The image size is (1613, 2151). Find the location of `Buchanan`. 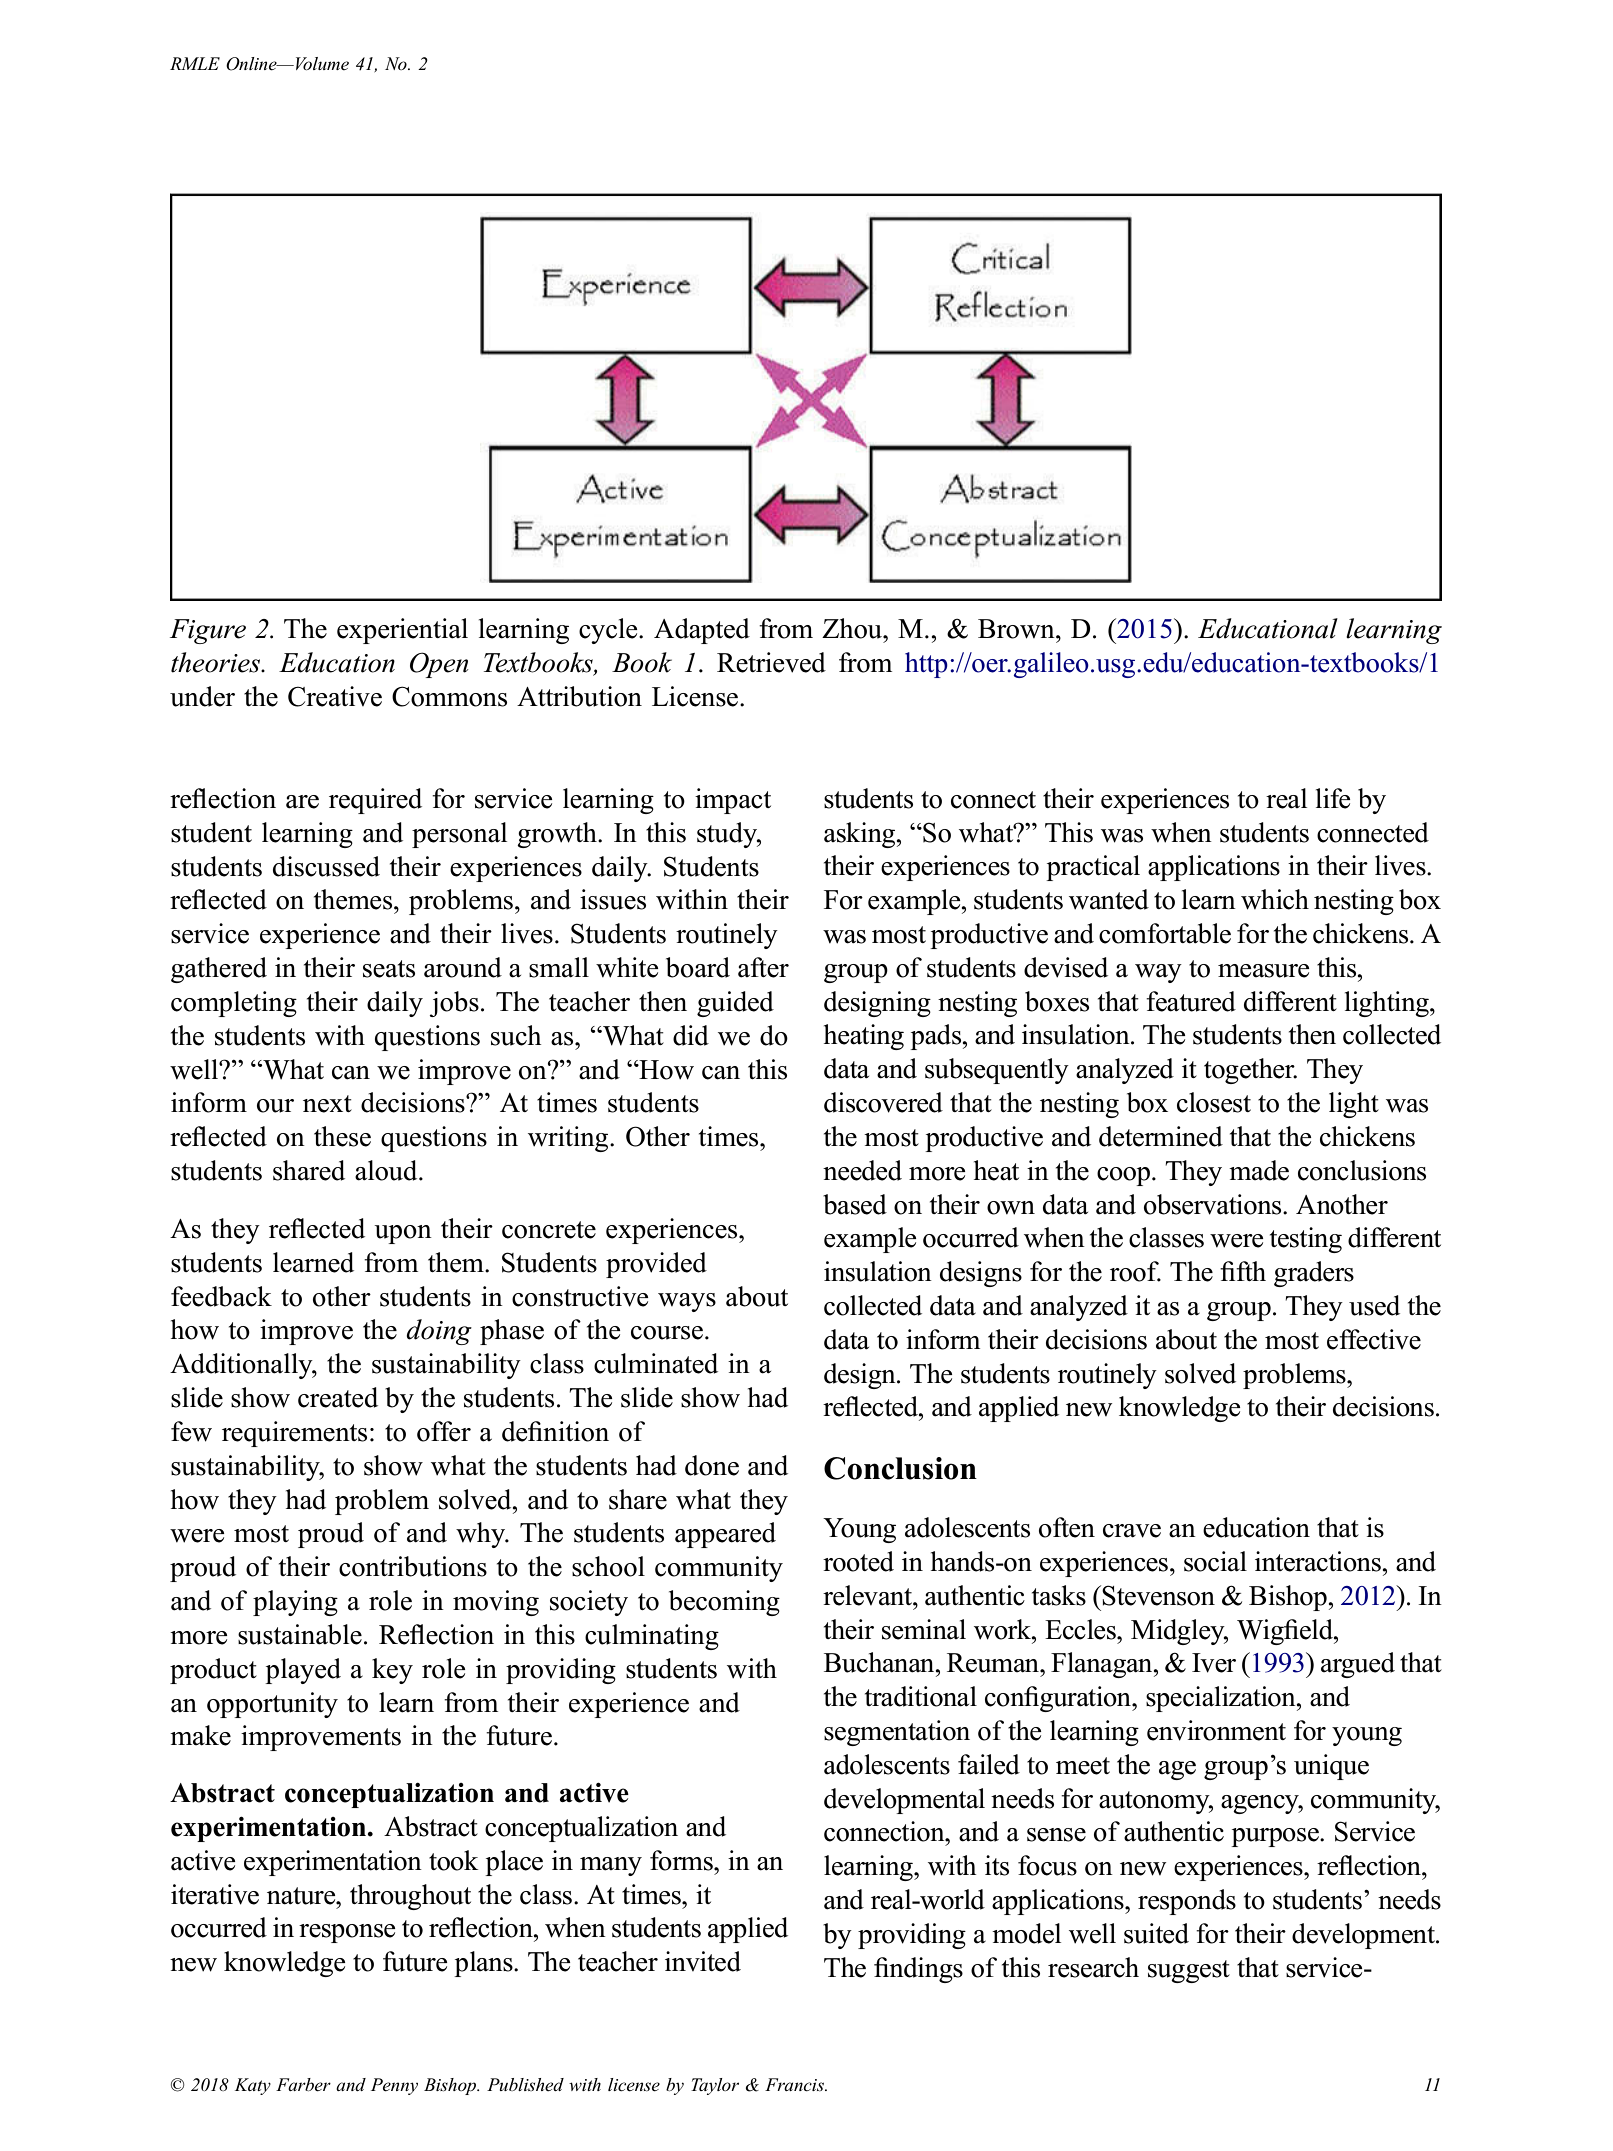

Buchanan is located at coordinates (880, 1662).
